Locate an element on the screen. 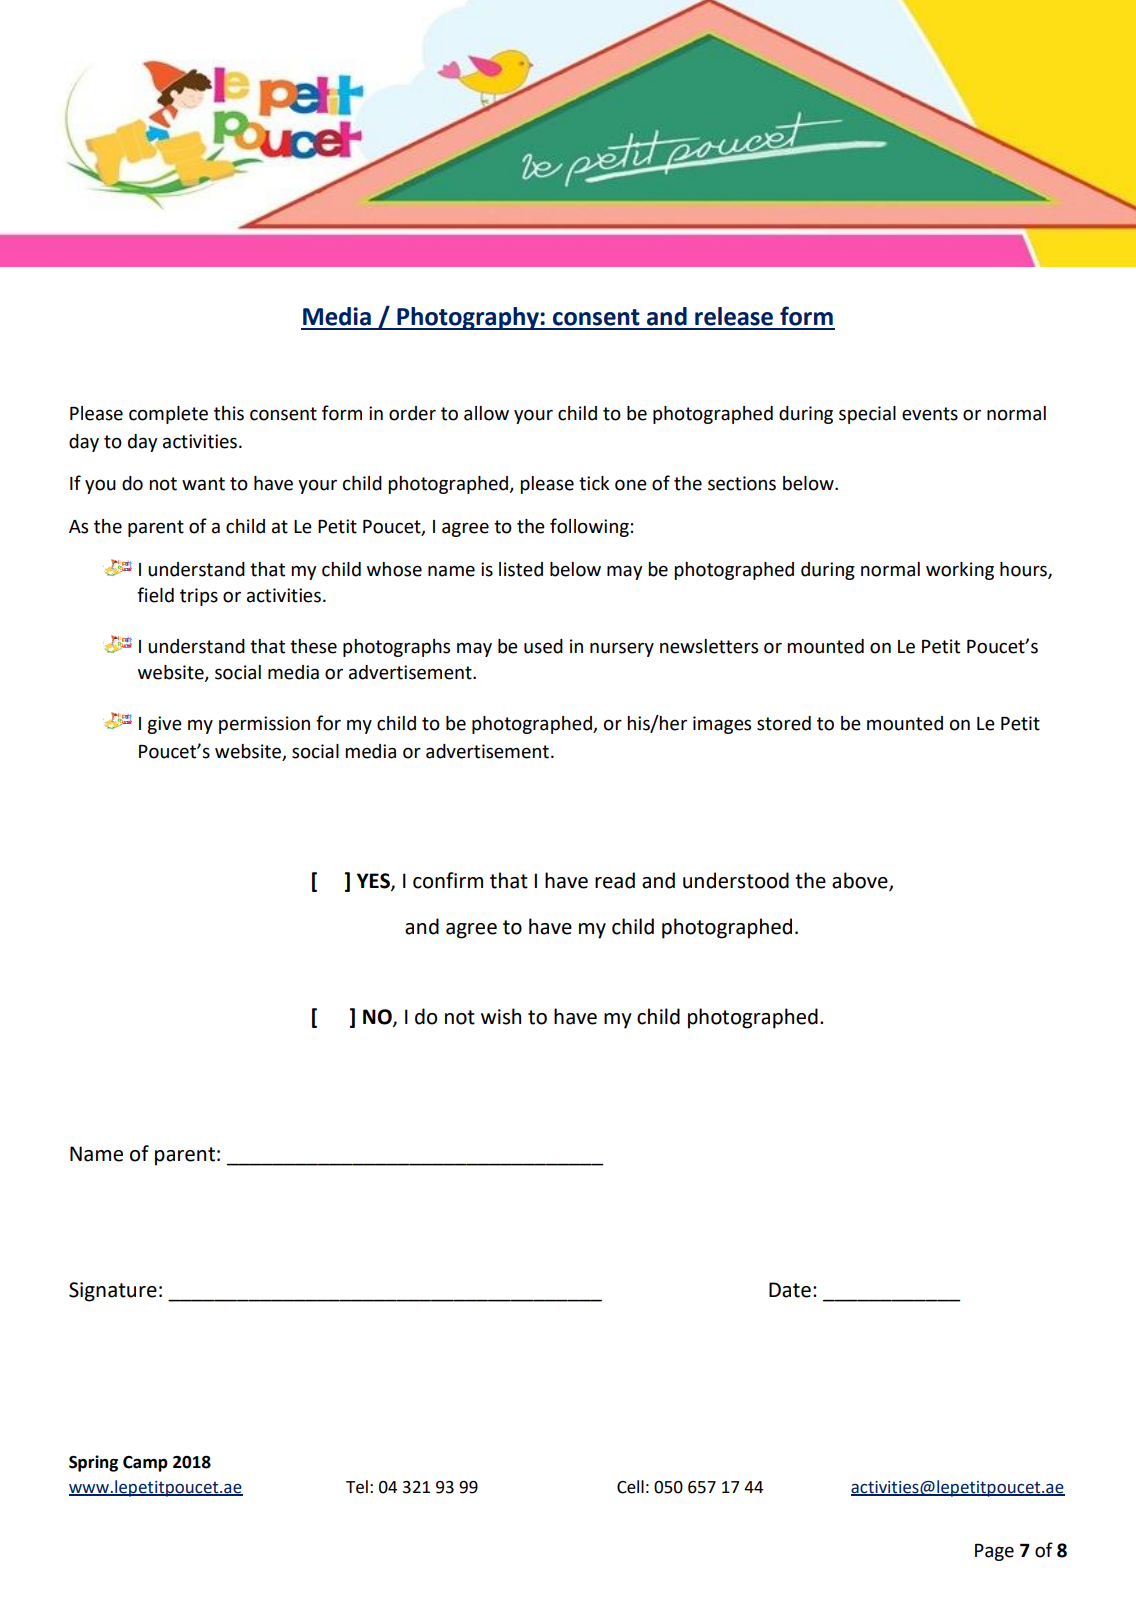 The height and width of the screenshot is (1606, 1136). events is located at coordinates (930, 414).
